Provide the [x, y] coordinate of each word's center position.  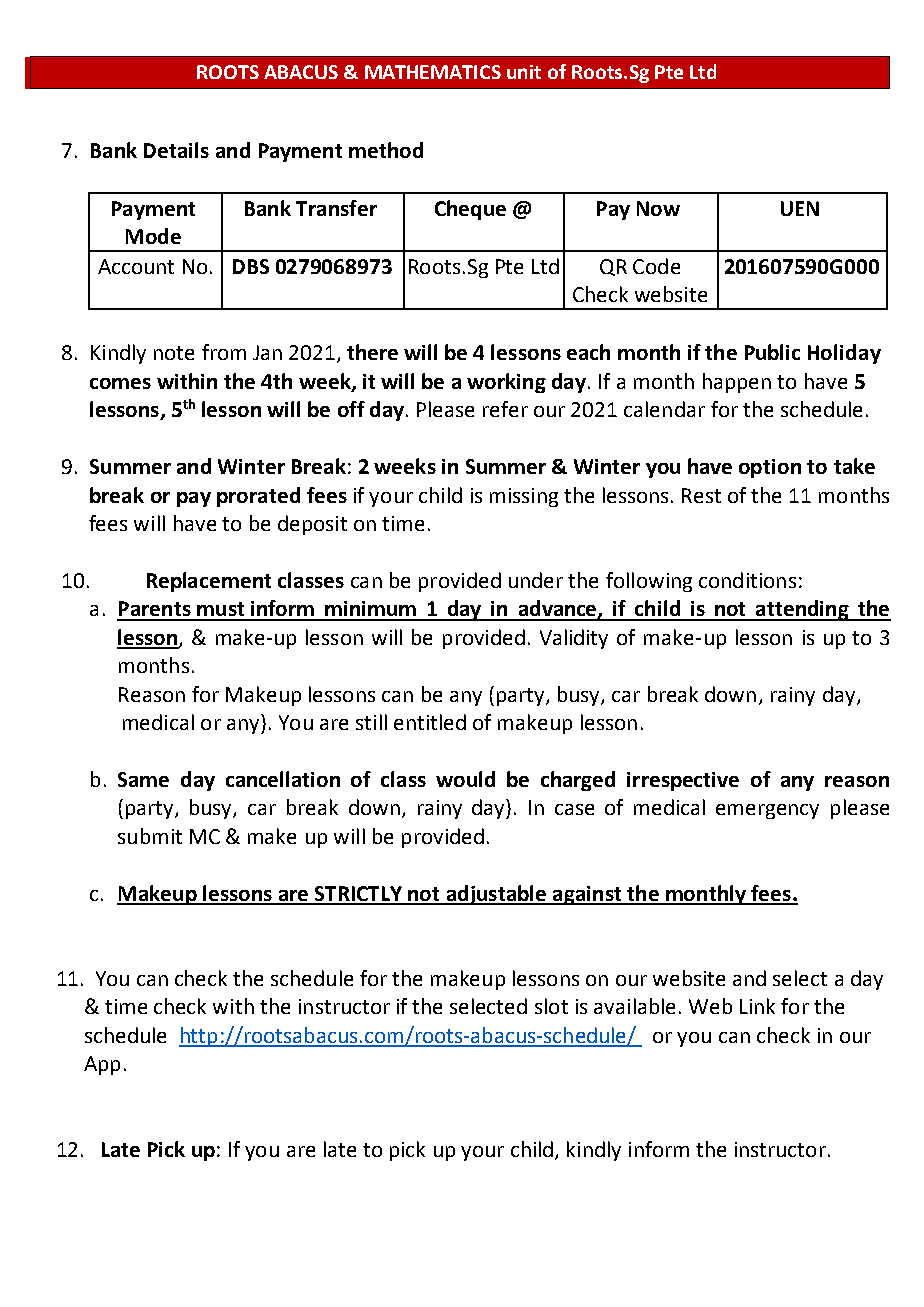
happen [737, 383]
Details [176, 150]
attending [802, 610]
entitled [430, 722]
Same [143, 779]
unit [524, 72]
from [224, 352]
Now [658, 208]
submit [150, 836]
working [506, 383]
